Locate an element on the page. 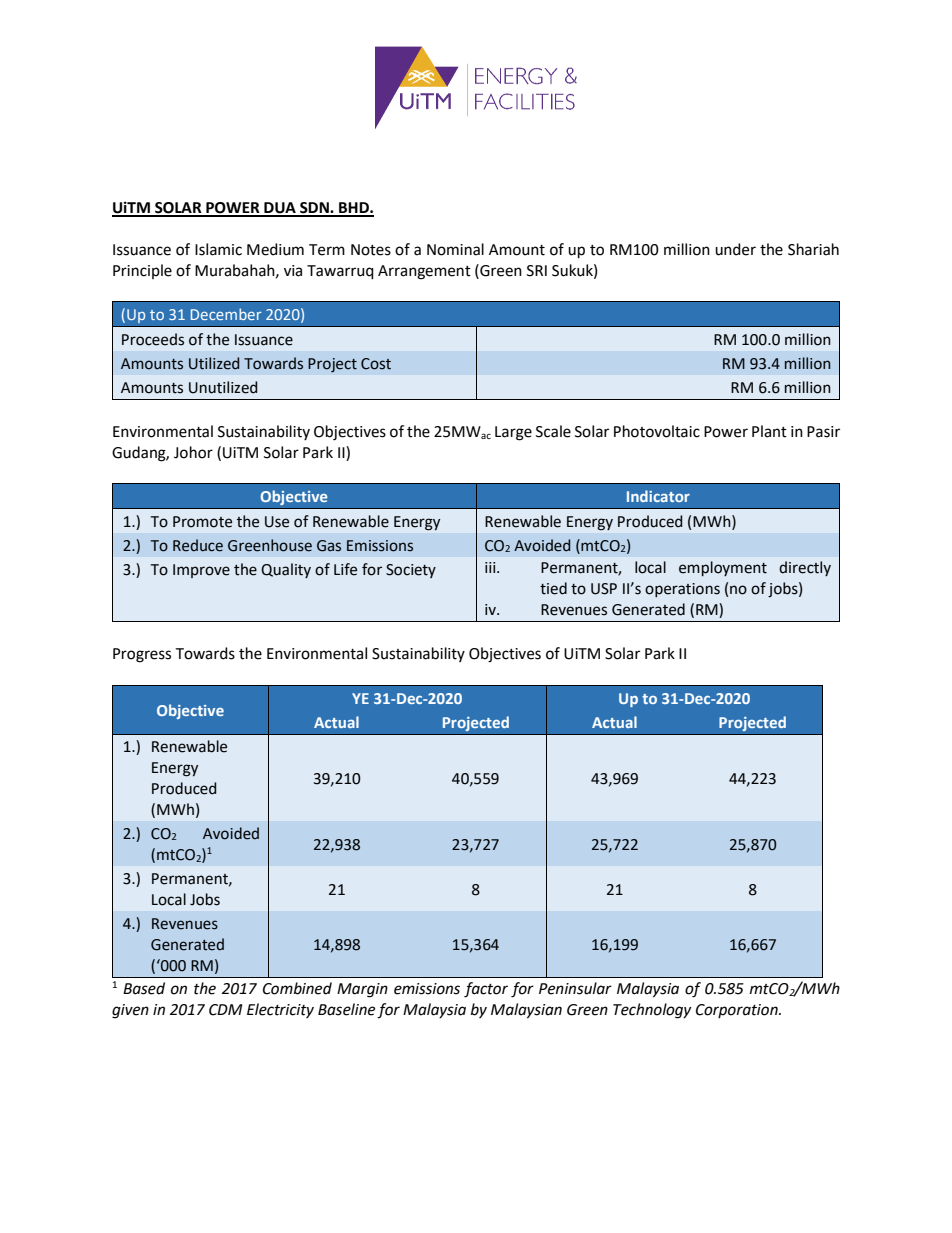 This document has height=1233, width=952. under is located at coordinates (735, 249).
